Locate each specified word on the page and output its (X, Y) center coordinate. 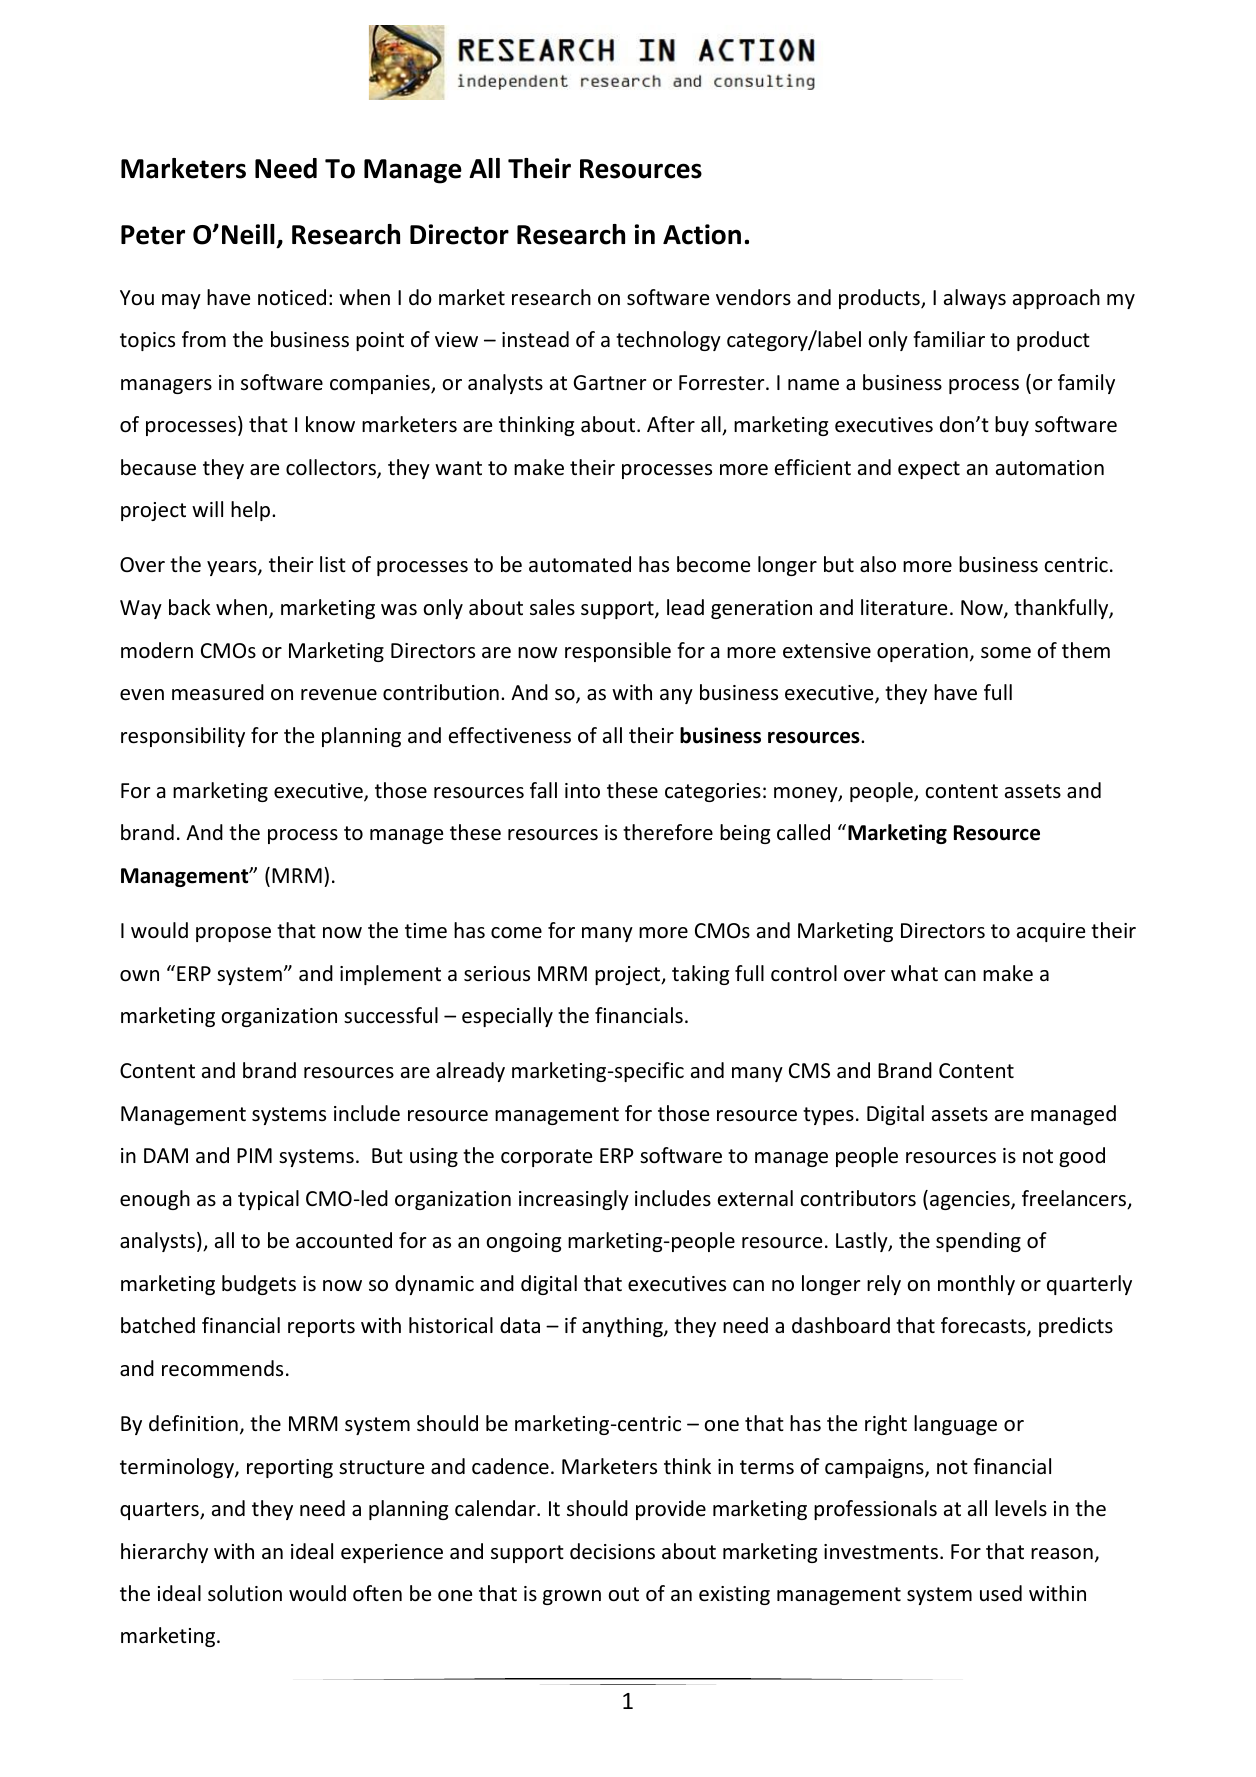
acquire (1051, 932)
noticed (292, 297)
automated (580, 564)
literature (904, 607)
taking (700, 975)
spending (978, 1242)
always (975, 299)
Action (702, 234)
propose (233, 934)
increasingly (574, 1200)
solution (245, 1593)
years (233, 568)
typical (268, 1200)
